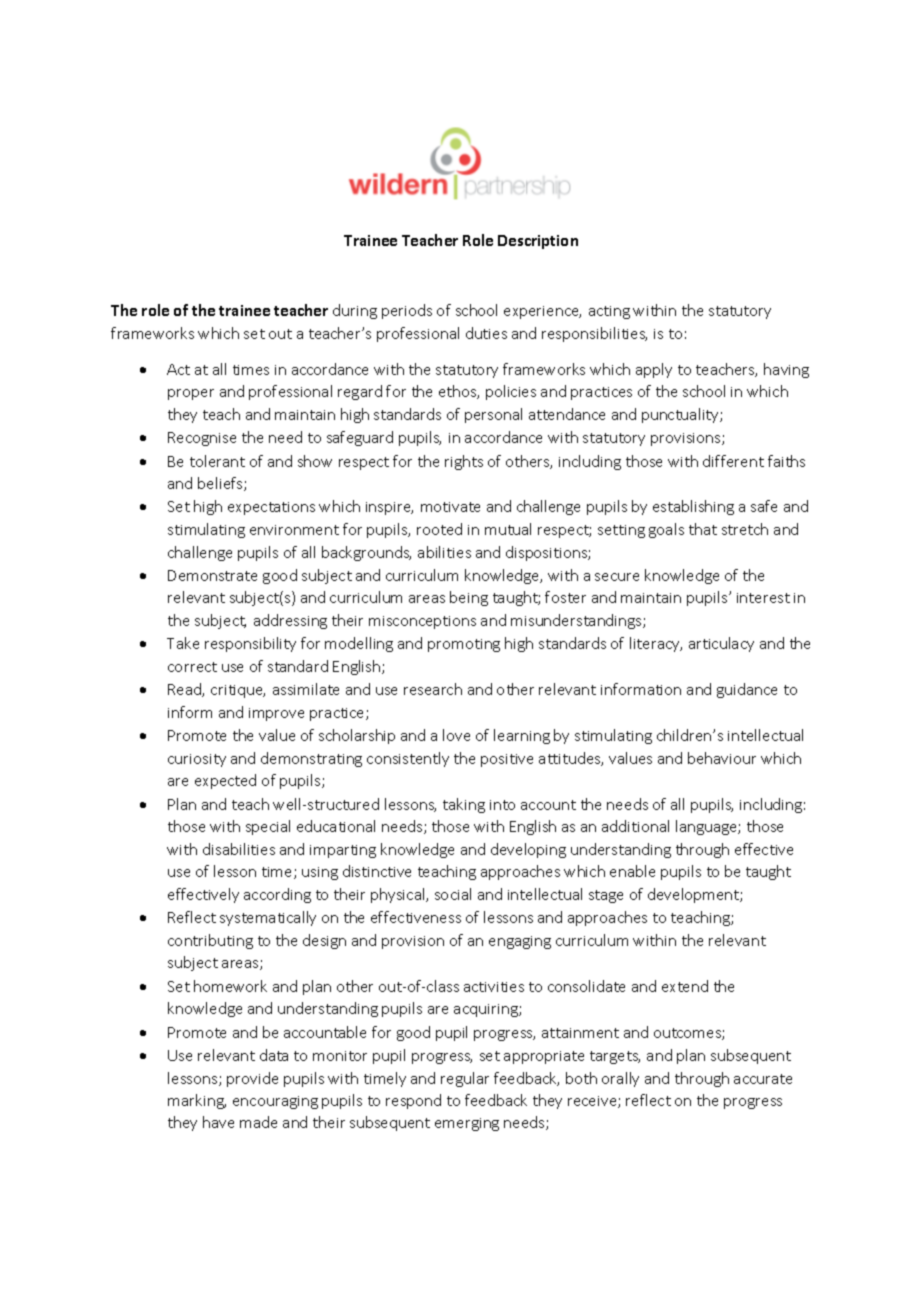 The width and height of the document is (924, 1308). What do you see at coordinates (465, 1079) in the document?
I see `regular` at bounding box center [465, 1079].
